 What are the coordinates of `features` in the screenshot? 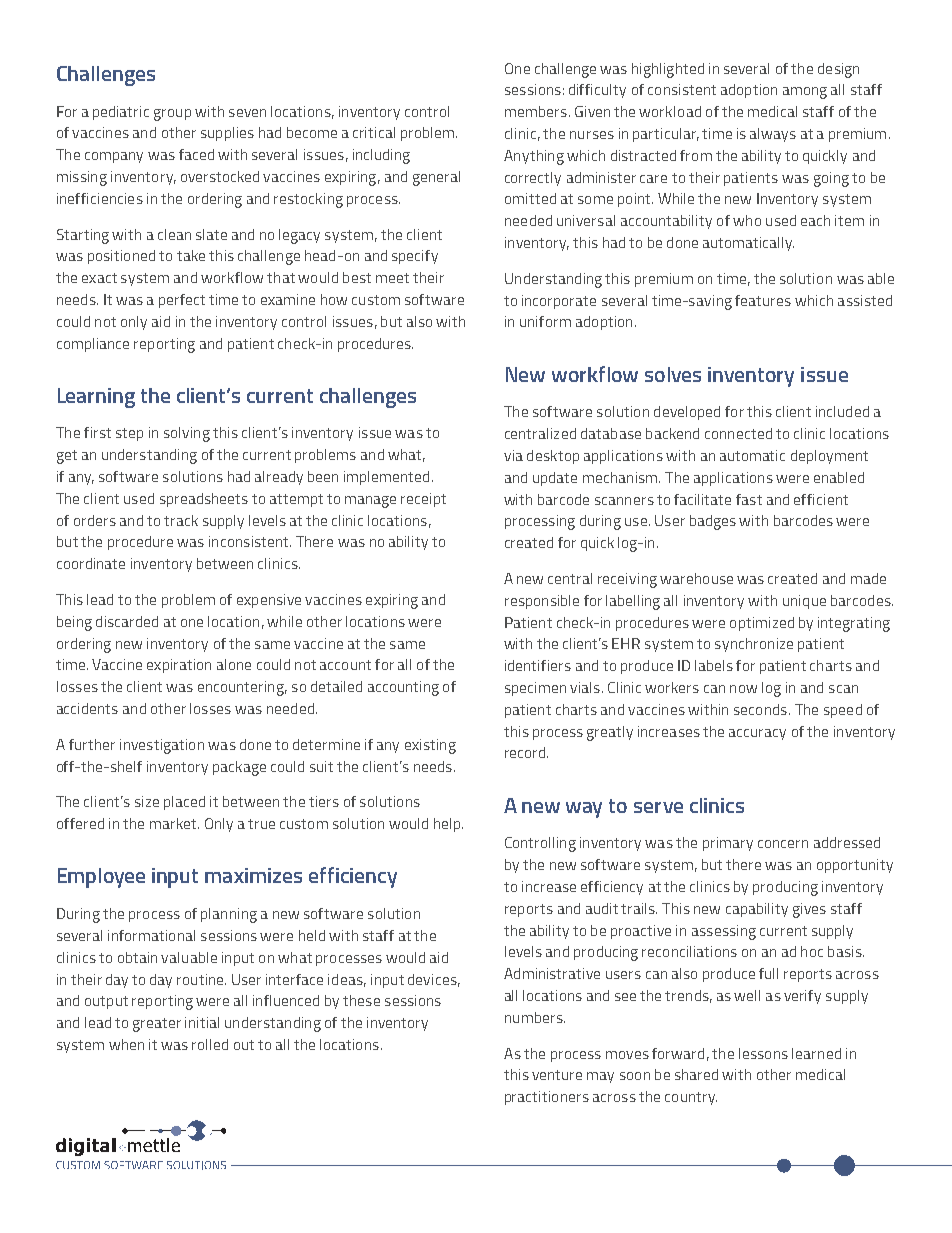 It's located at (763, 300).
